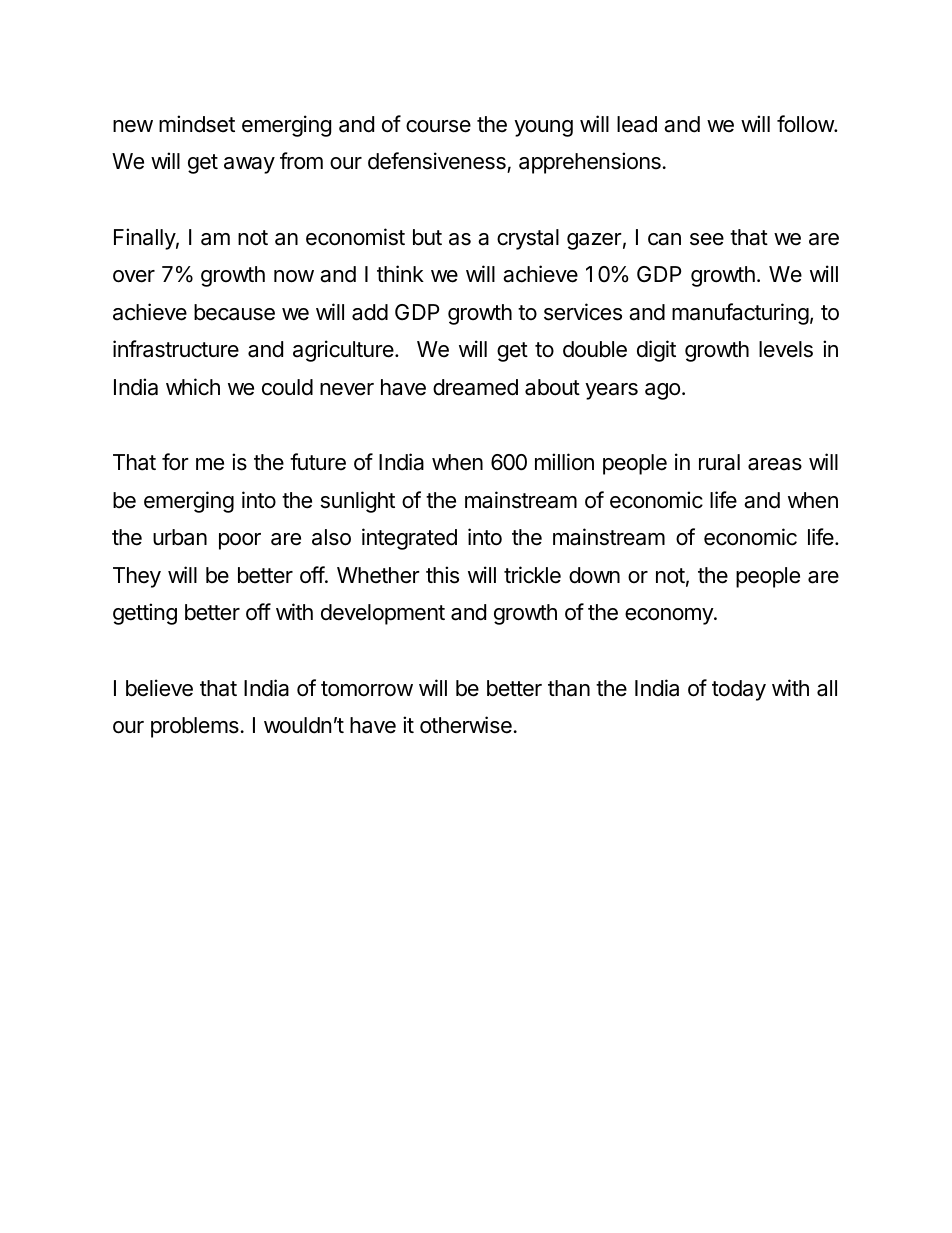  I want to click on course, so click(438, 126).
